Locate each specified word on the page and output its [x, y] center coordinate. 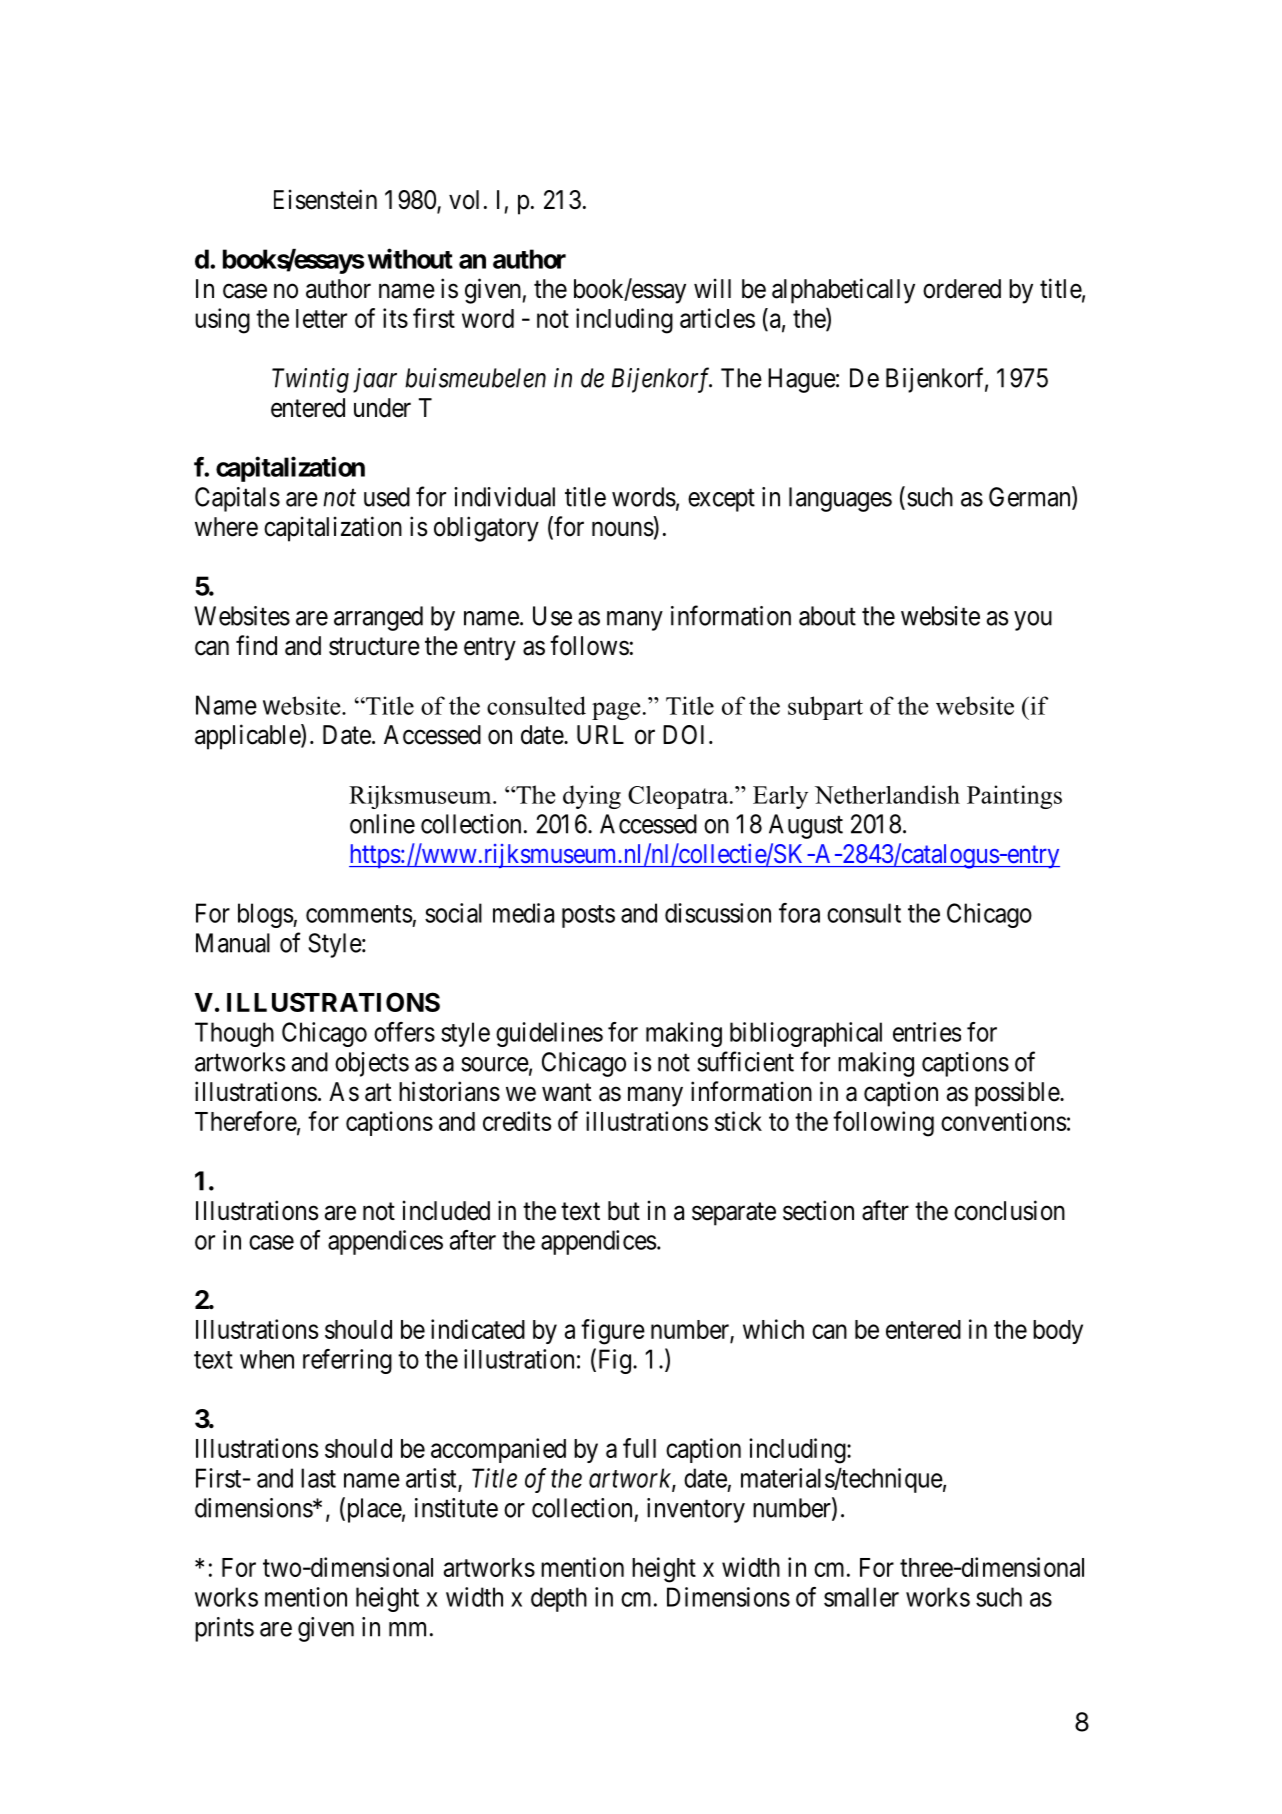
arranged [378, 618]
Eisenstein [325, 199]
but [624, 1211]
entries [927, 1032]
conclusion [1009, 1210]
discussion [718, 913]
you [1033, 621]
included [446, 1210]
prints [224, 1629]
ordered [962, 289]
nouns [623, 529]
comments [359, 914]
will [712, 288]
